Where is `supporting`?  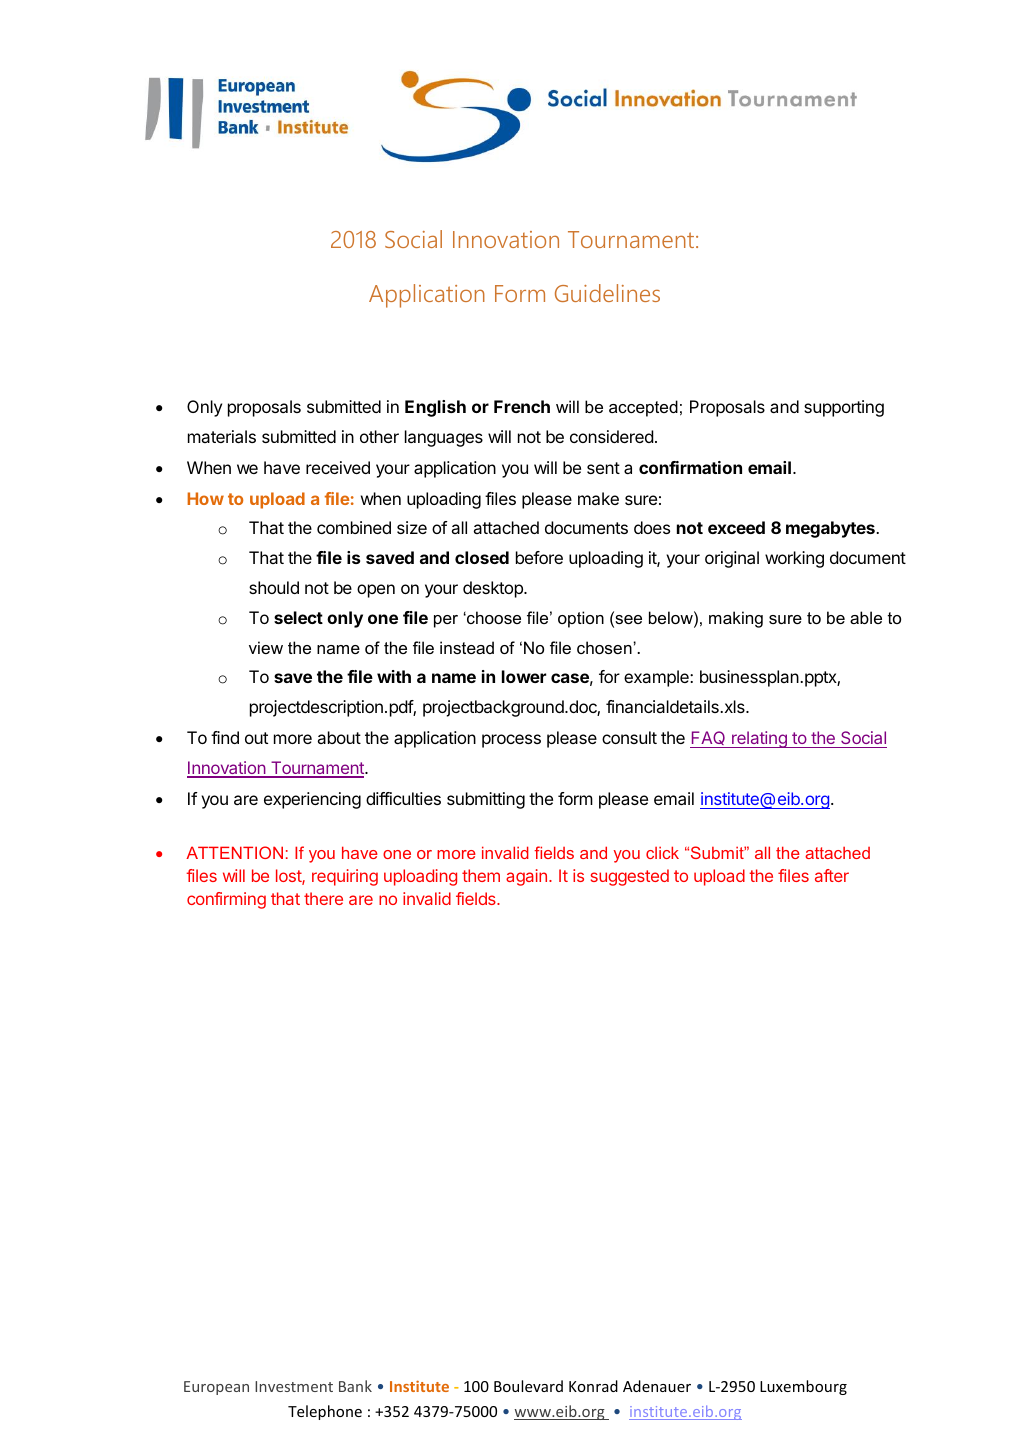
supporting is located at coordinates (844, 408).
